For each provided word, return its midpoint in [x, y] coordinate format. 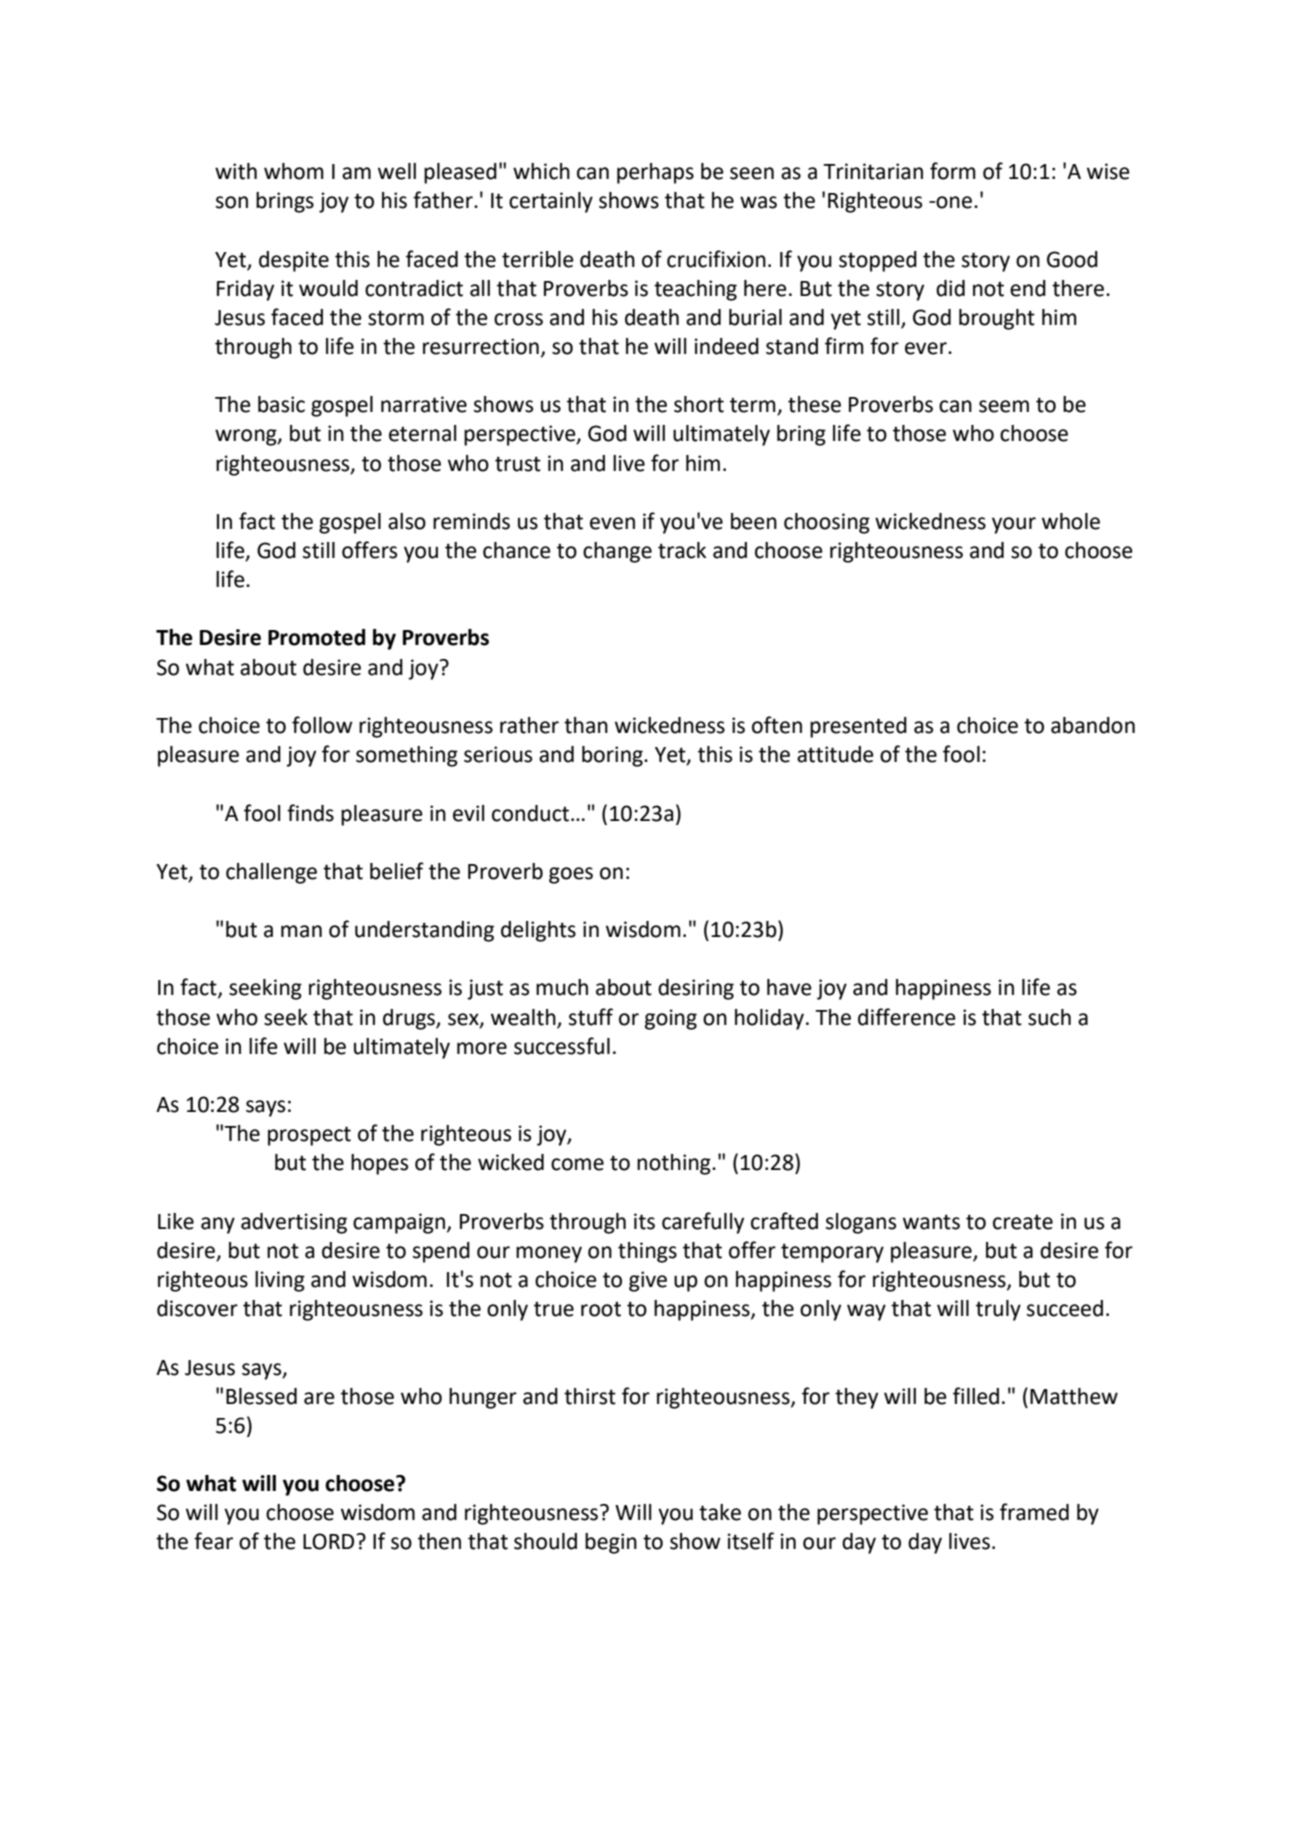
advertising [294, 1223]
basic [281, 404]
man [301, 931]
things [647, 1252]
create [1023, 1222]
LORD [330, 1541]
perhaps [655, 173]
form [953, 171]
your [1014, 525]
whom [294, 171]
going [671, 1019]
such [1049, 1017]
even [612, 523]
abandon [1093, 725]
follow [322, 725]
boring [613, 756]
